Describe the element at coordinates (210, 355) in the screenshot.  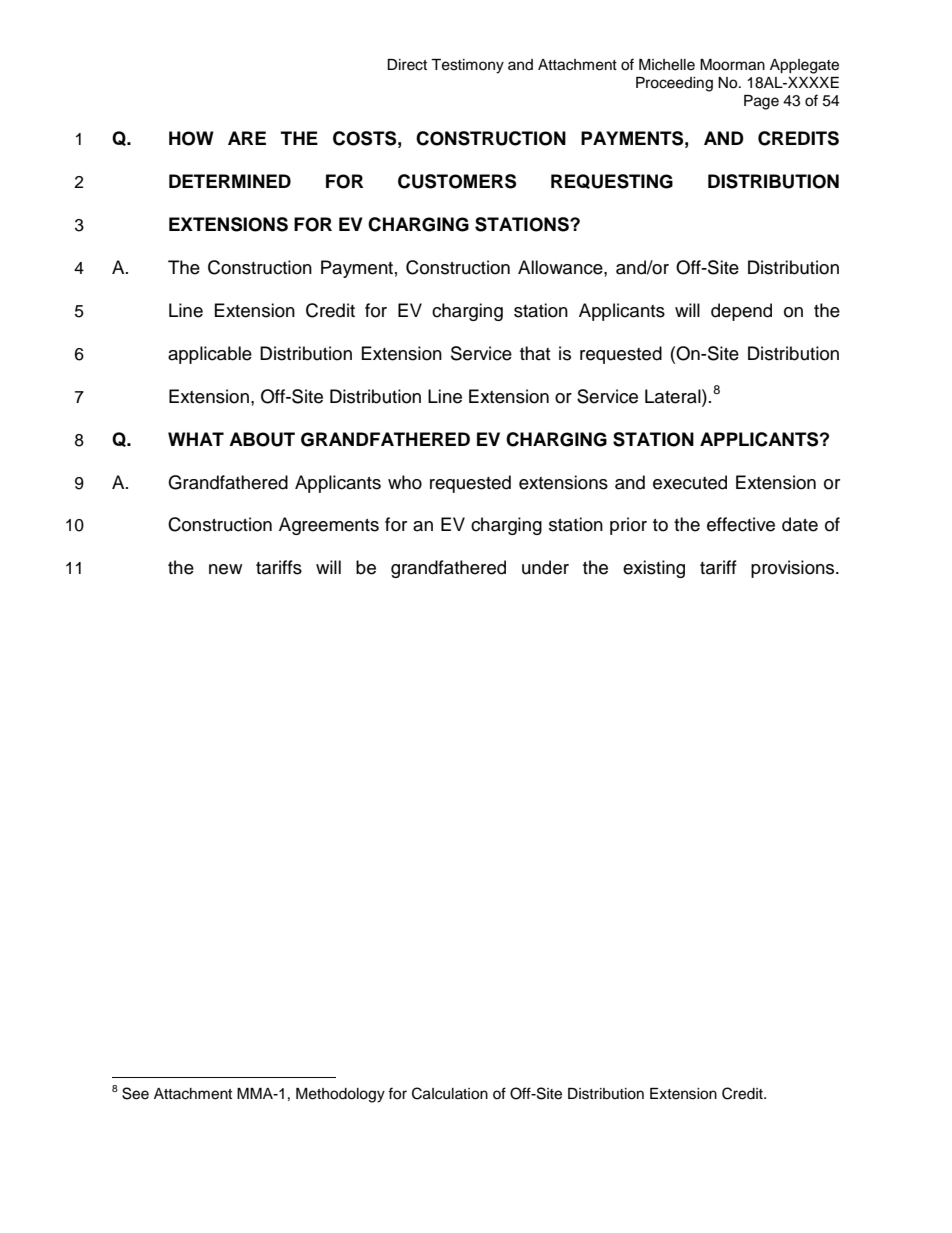
I see `applicable` at that location.
